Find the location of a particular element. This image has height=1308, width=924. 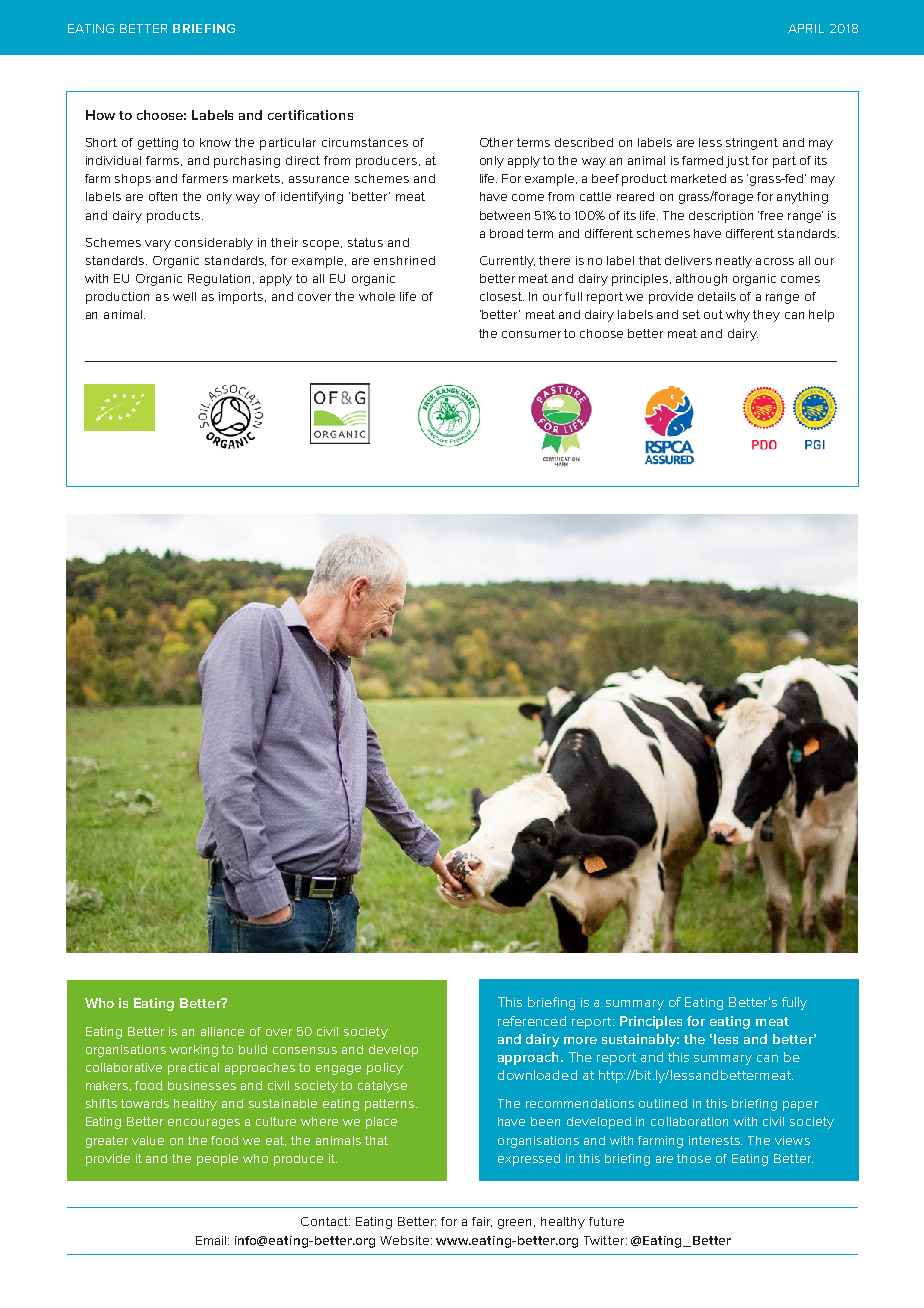

APRIL is located at coordinates (806, 28).
